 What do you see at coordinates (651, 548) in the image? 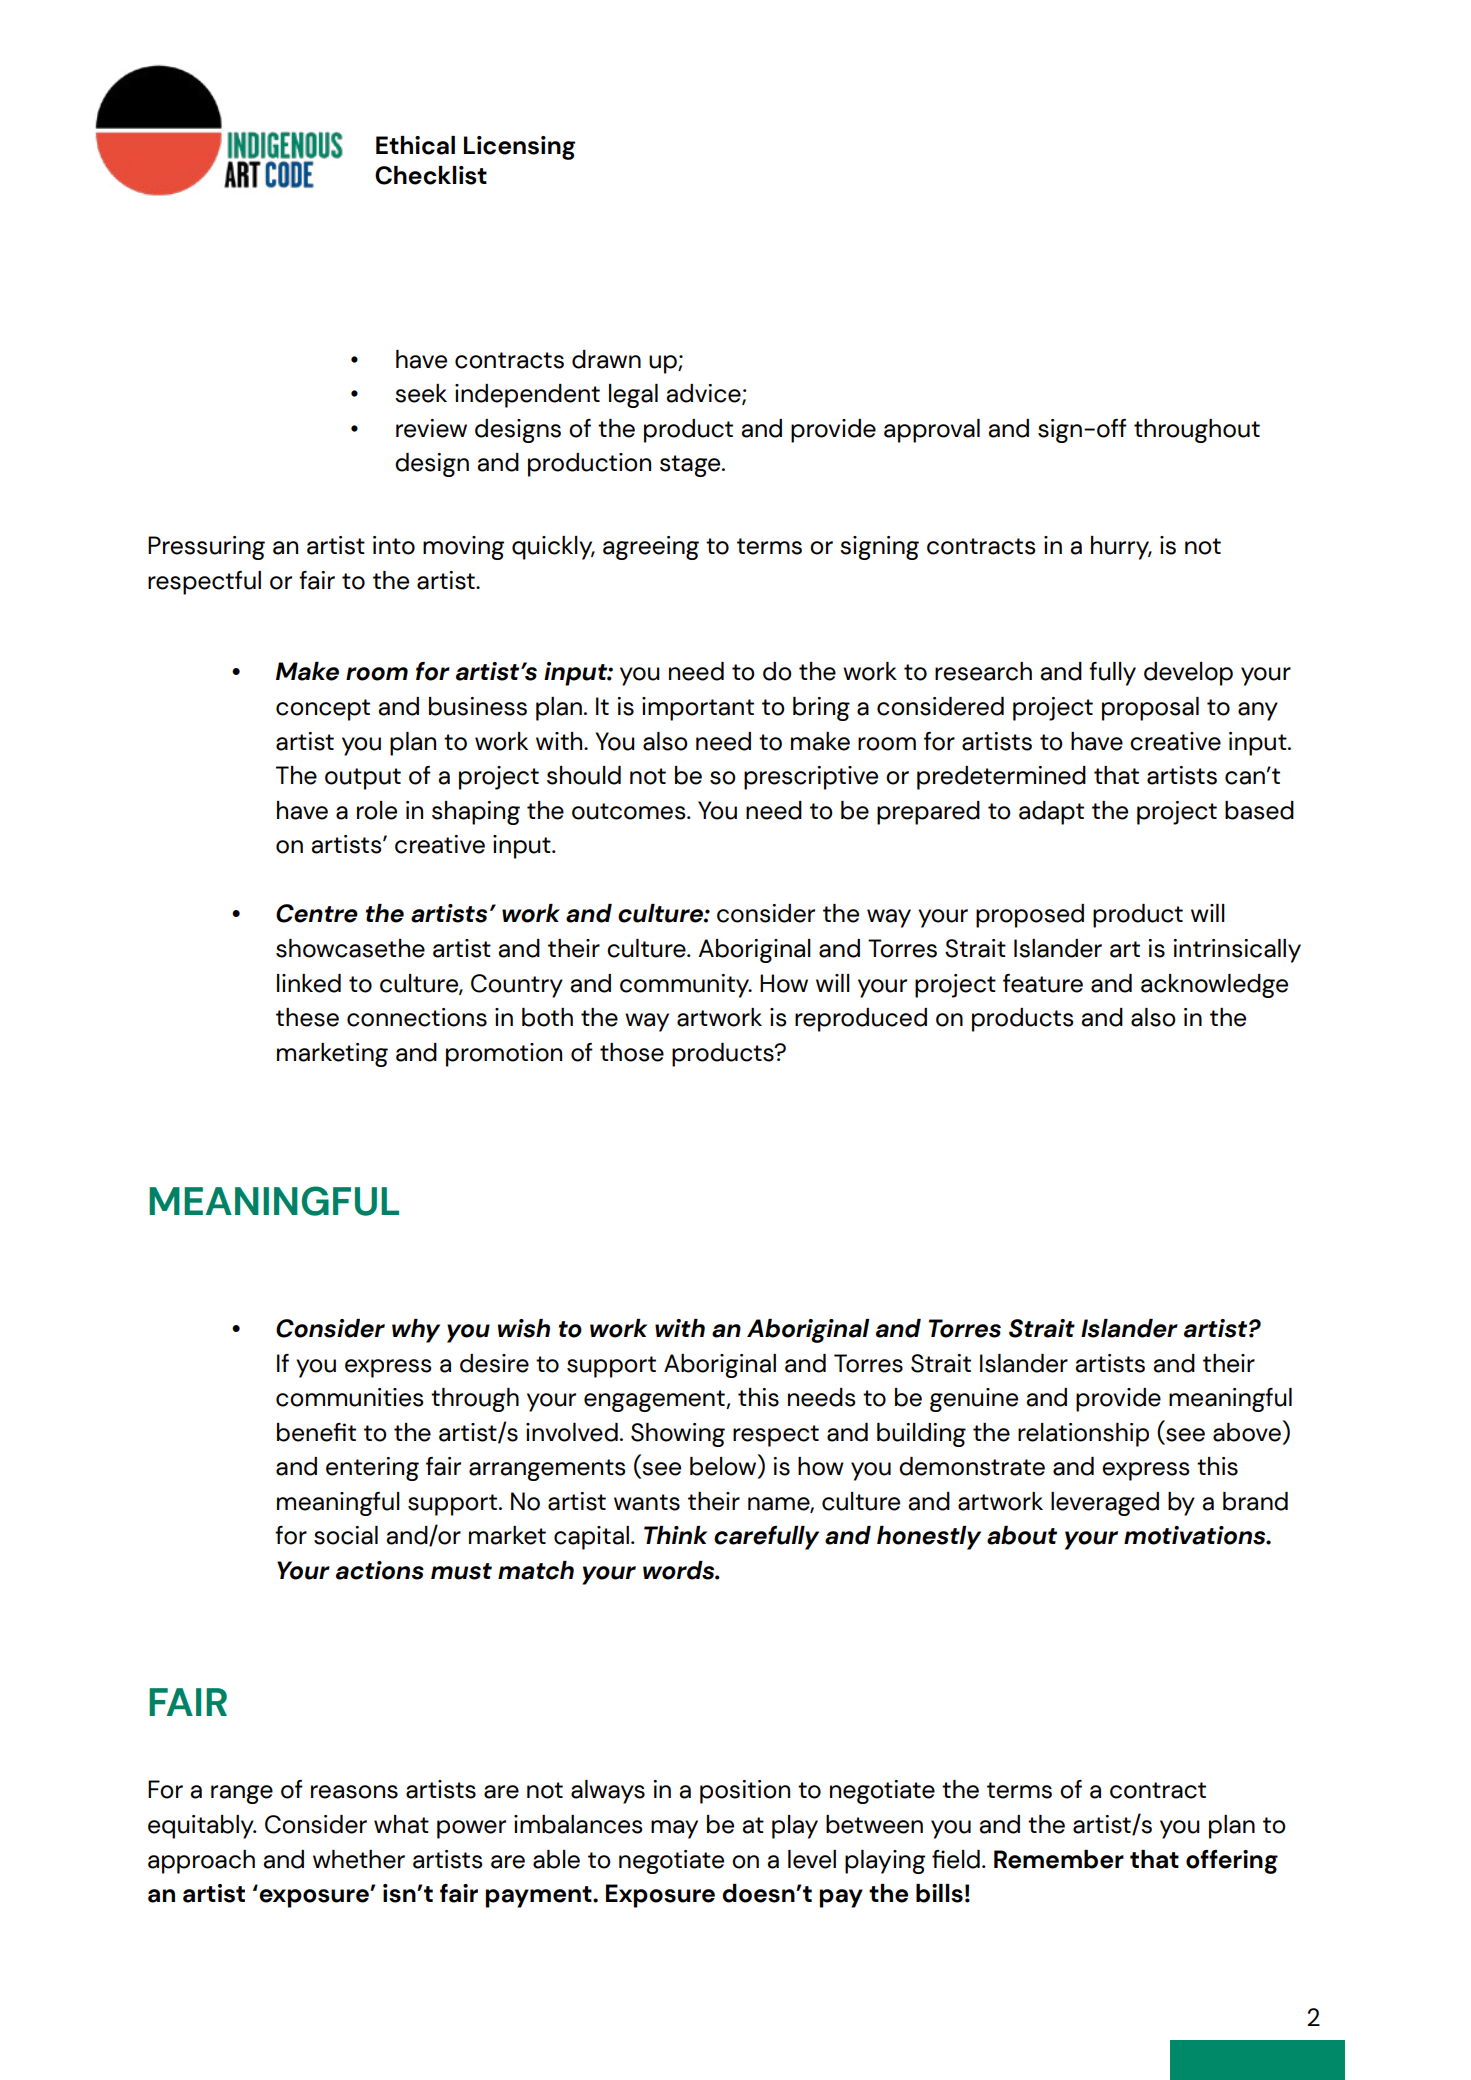
I see `agreeing` at bounding box center [651, 548].
